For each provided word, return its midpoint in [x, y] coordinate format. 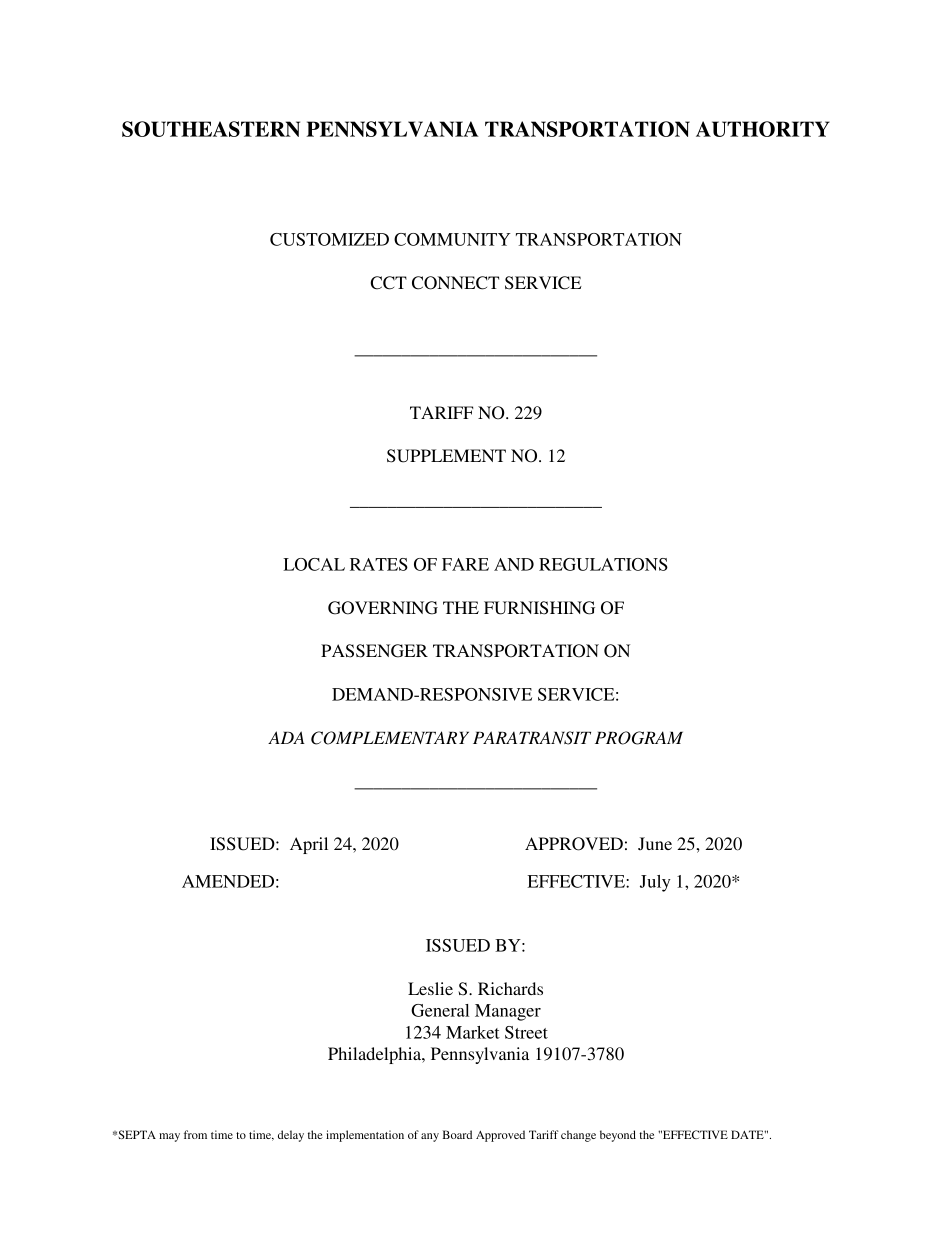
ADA [286, 737]
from [195, 1134]
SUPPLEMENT [446, 456]
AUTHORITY [763, 129]
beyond [618, 1136]
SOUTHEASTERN [211, 129]
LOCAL [314, 564]
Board [457, 1134]
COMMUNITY [452, 239]
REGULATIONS [603, 564]
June [655, 843]
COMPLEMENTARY [390, 738]
